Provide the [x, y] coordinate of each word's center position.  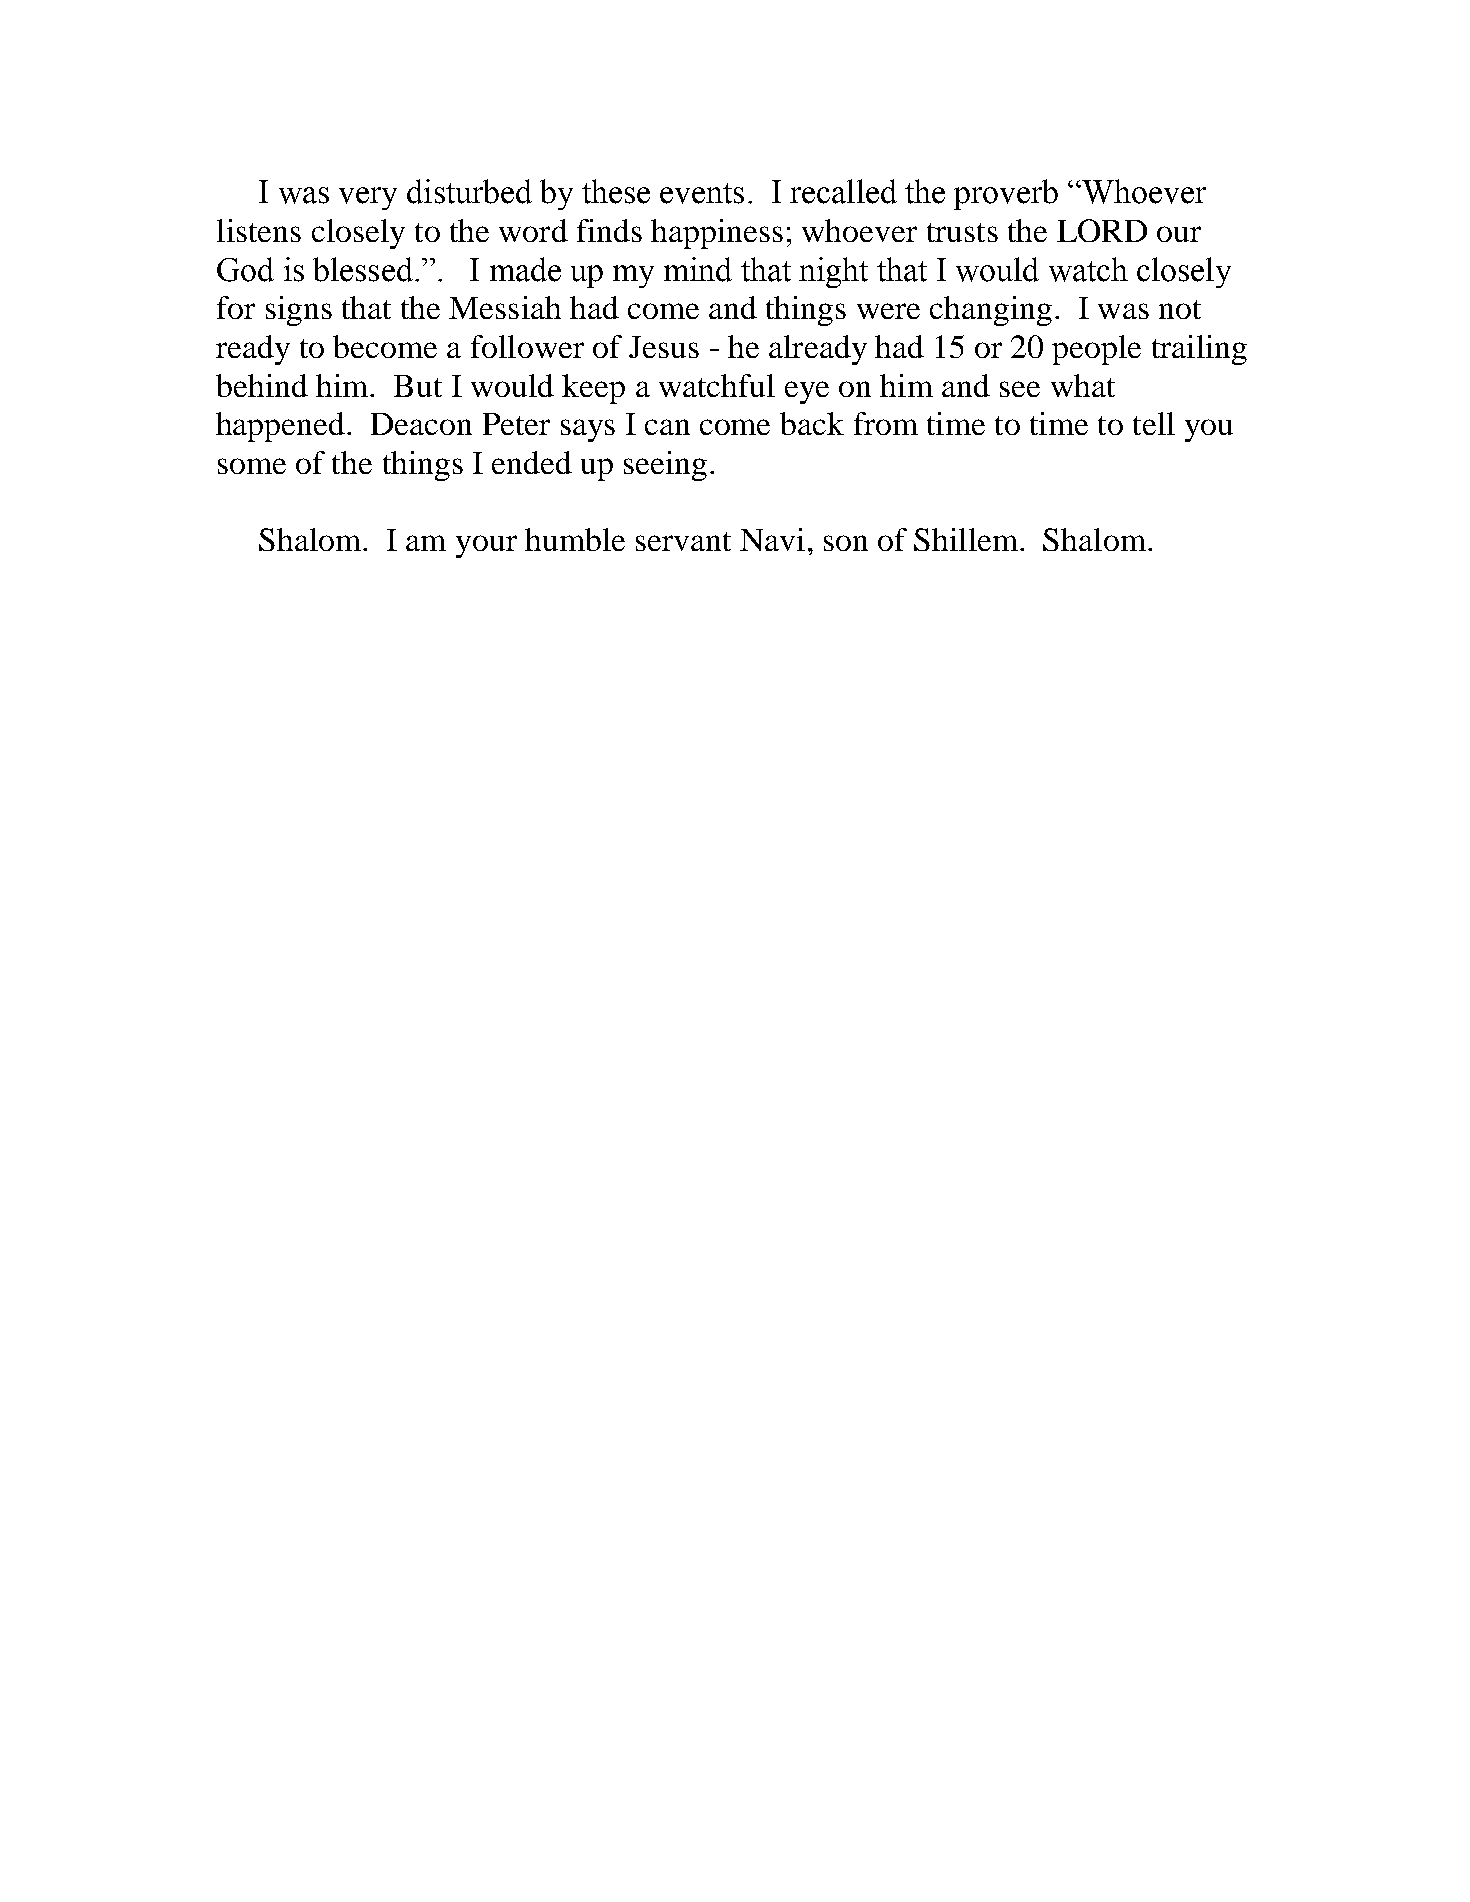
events [702, 193]
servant [683, 541]
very [368, 198]
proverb [1006, 194]
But [418, 386]
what [1083, 385]
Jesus [664, 347]
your [486, 546]
